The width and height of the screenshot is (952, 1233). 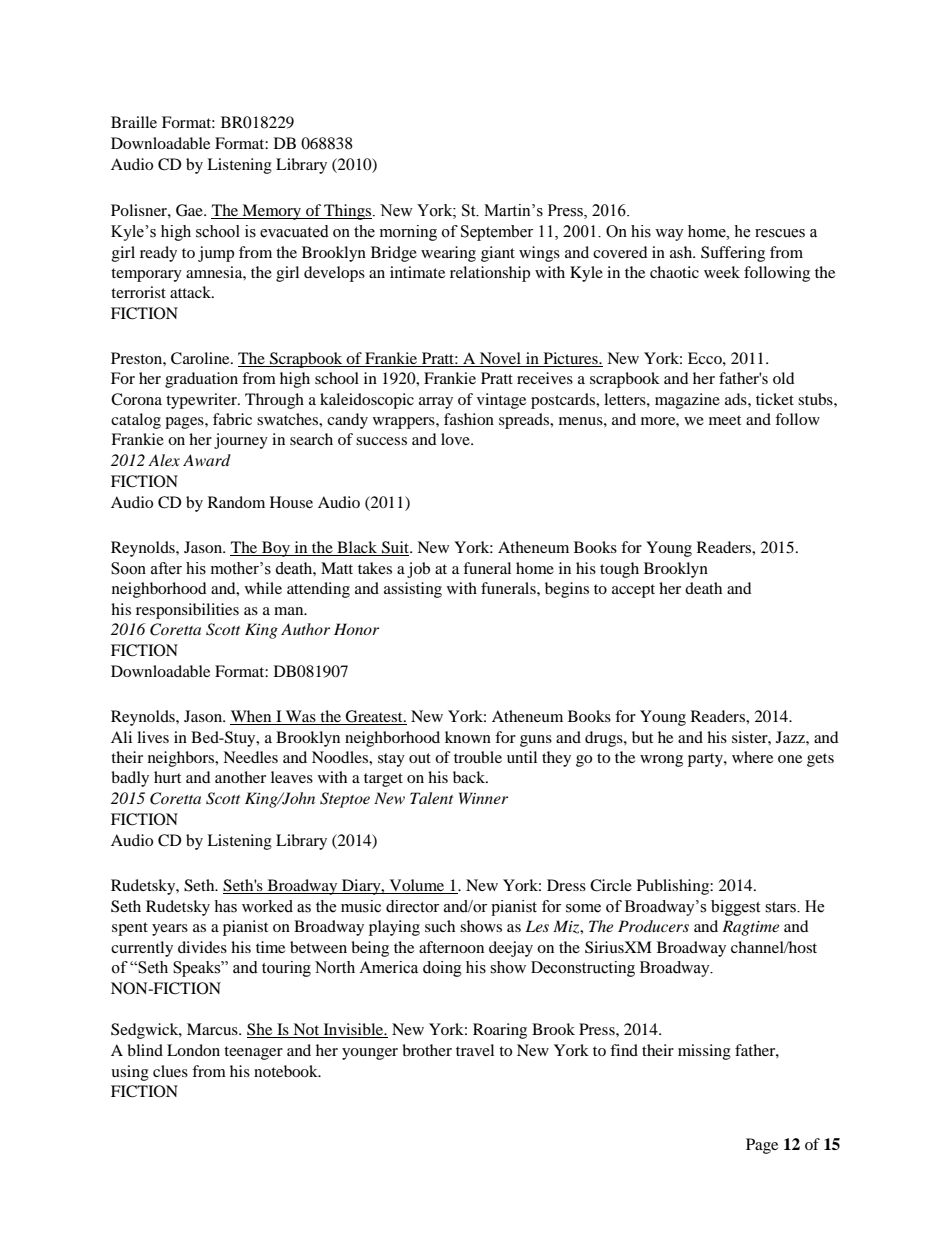 What do you see at coordinates (193, 1050) in the screenshot?
I see `London` at bounding box center [193, 1050].
